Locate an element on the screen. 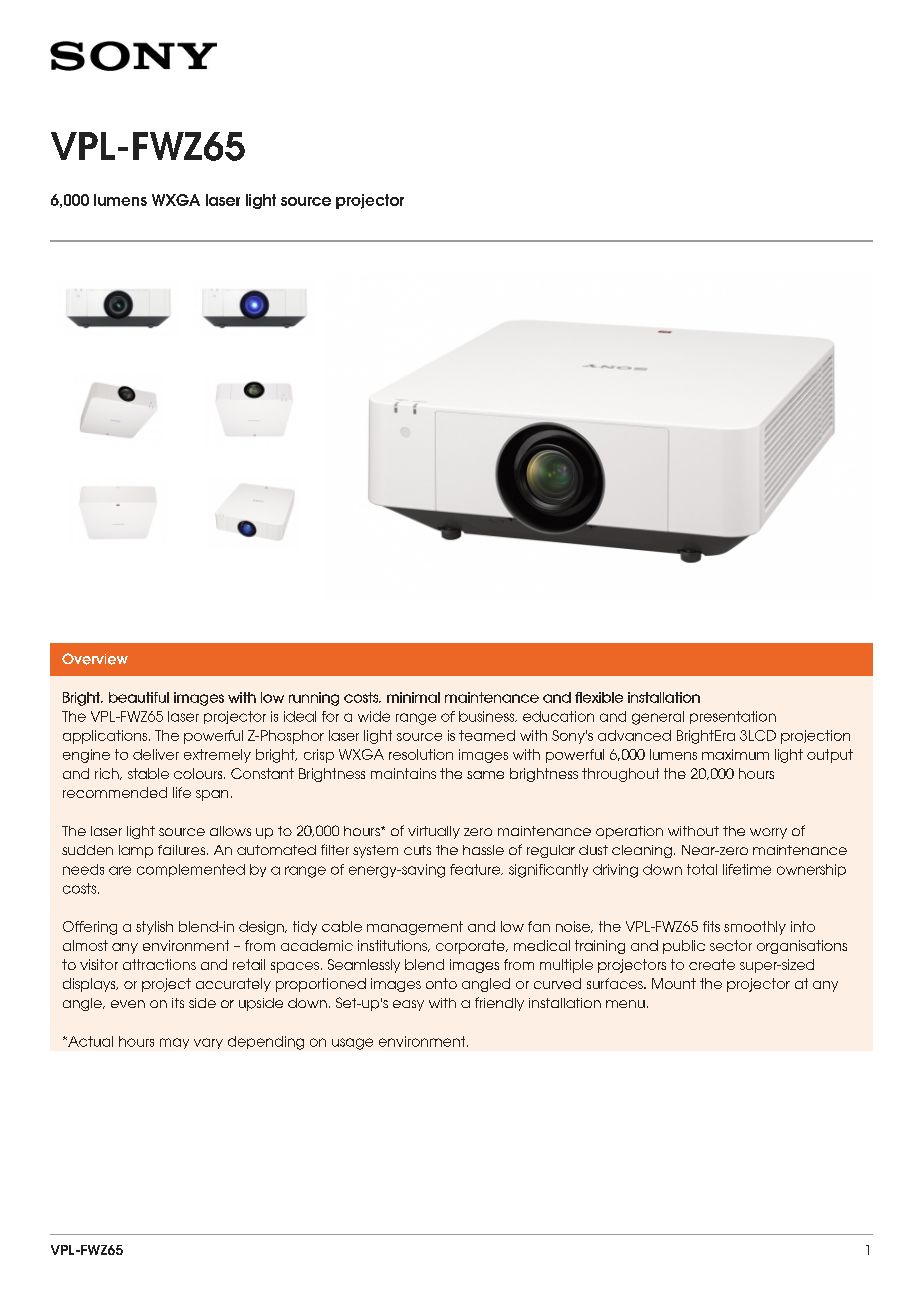 The width and height of the screenshot is (924, 1308). worry is located at coordinates (768, 833).
